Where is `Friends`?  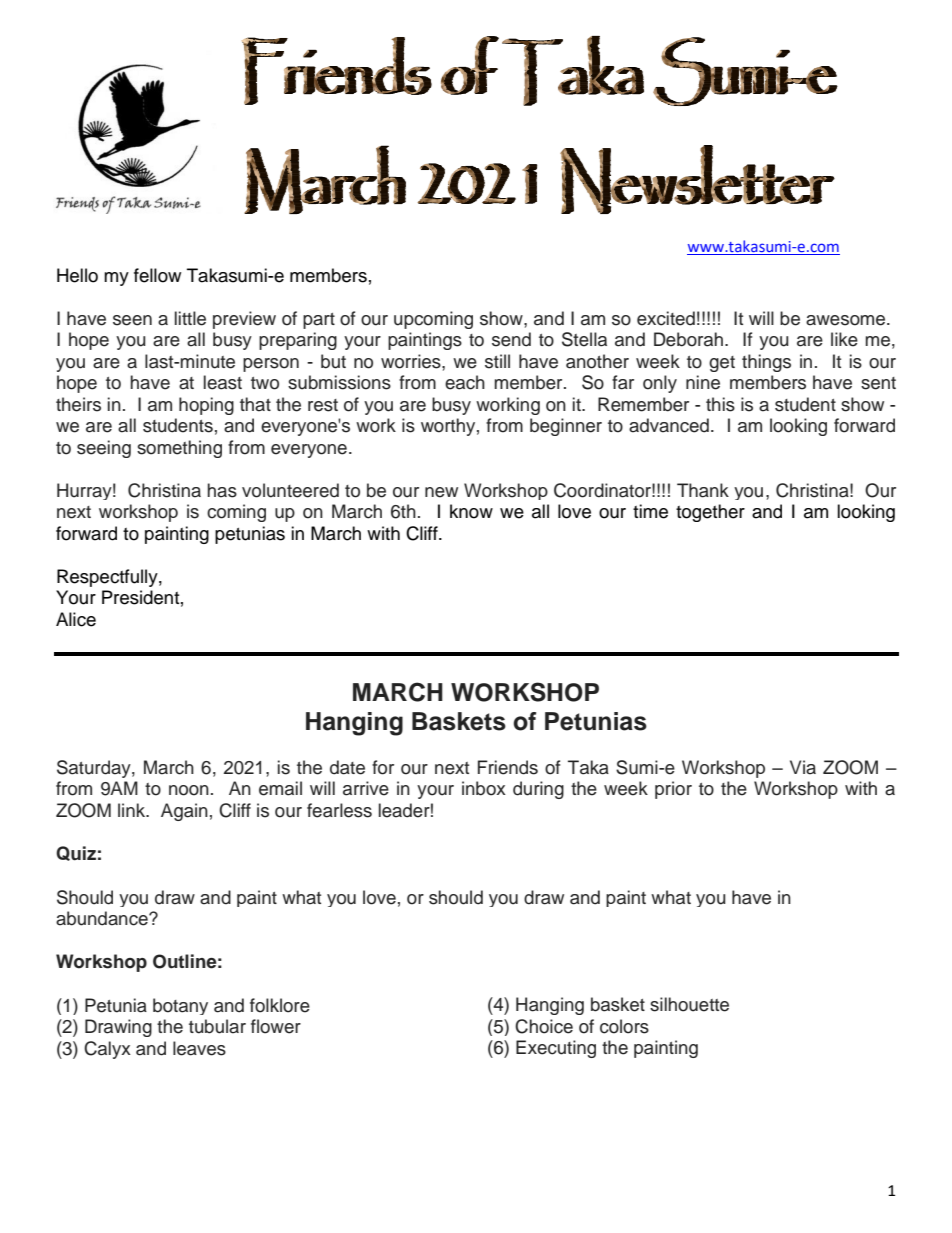 Friends is located at coordinates (508, 767).
